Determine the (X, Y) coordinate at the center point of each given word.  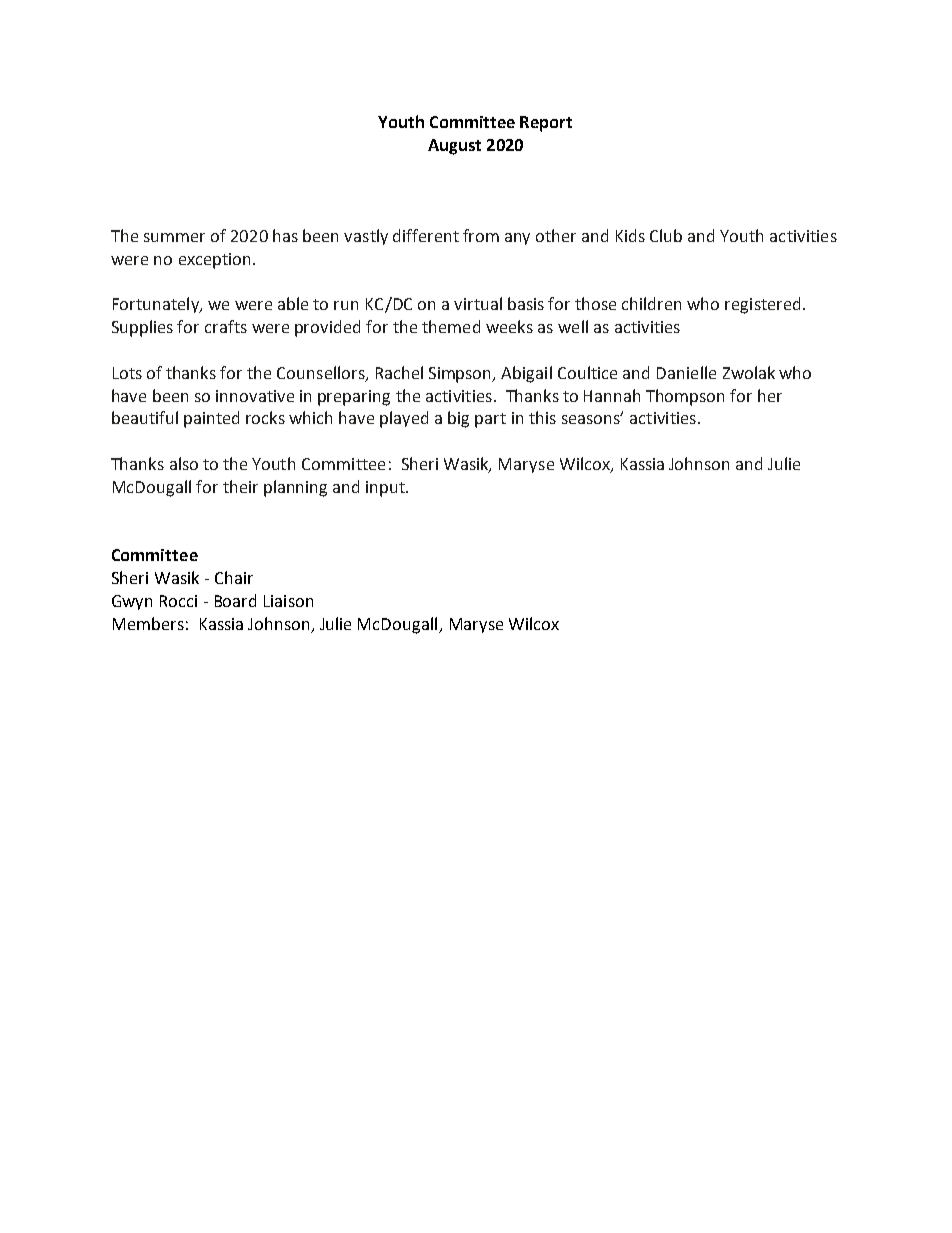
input (386, 489)
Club (666, 235)
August (454, 147)
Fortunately (157, 305)
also (184, 463)
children (651, 303)
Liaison (288, 601)
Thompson (685, 397)
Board (235, 600)
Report (546, 124)
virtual (478, 303)
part (490, 420)
